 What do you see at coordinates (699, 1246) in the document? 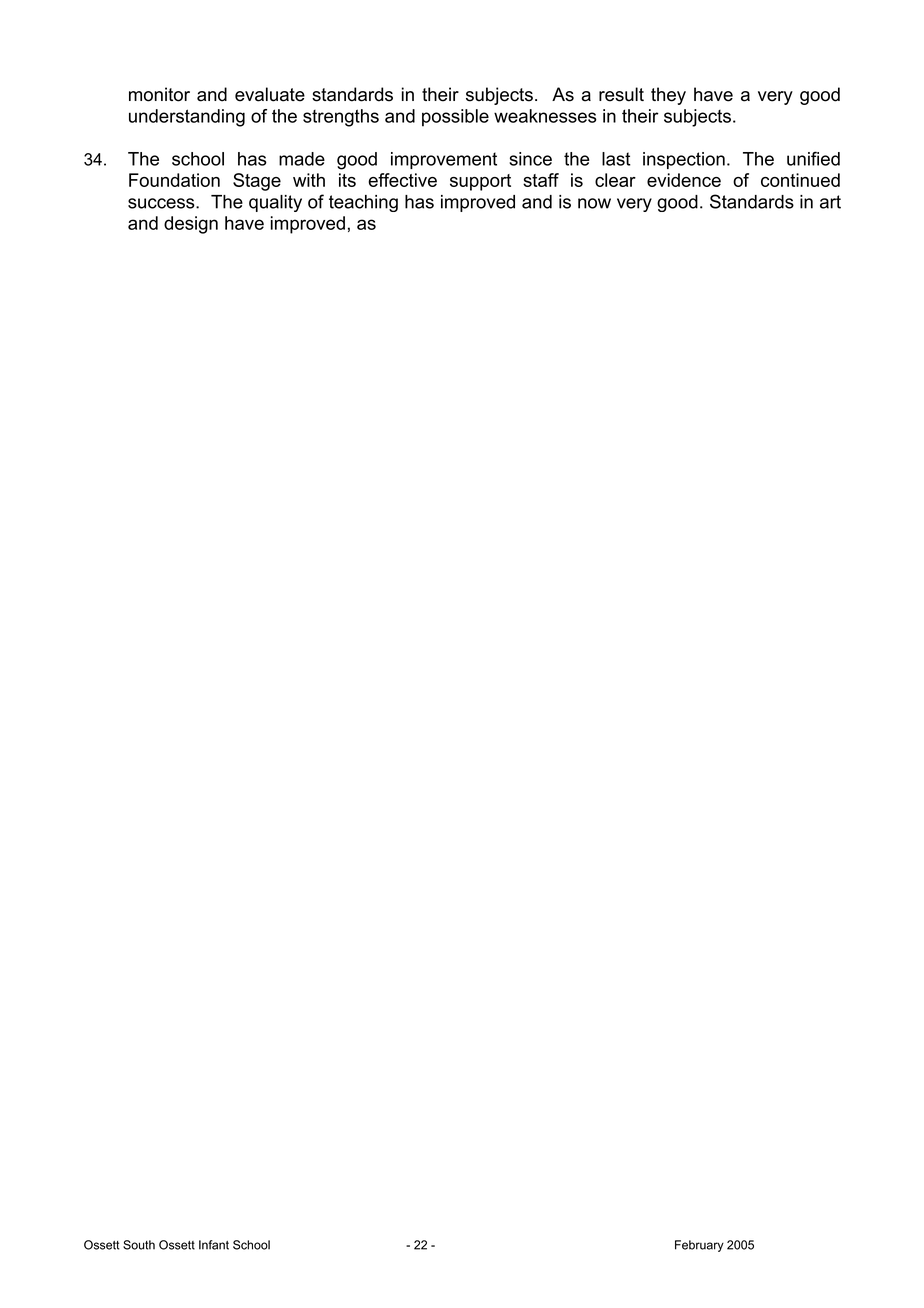
I see `February` at bounding box center [699, 1246].
